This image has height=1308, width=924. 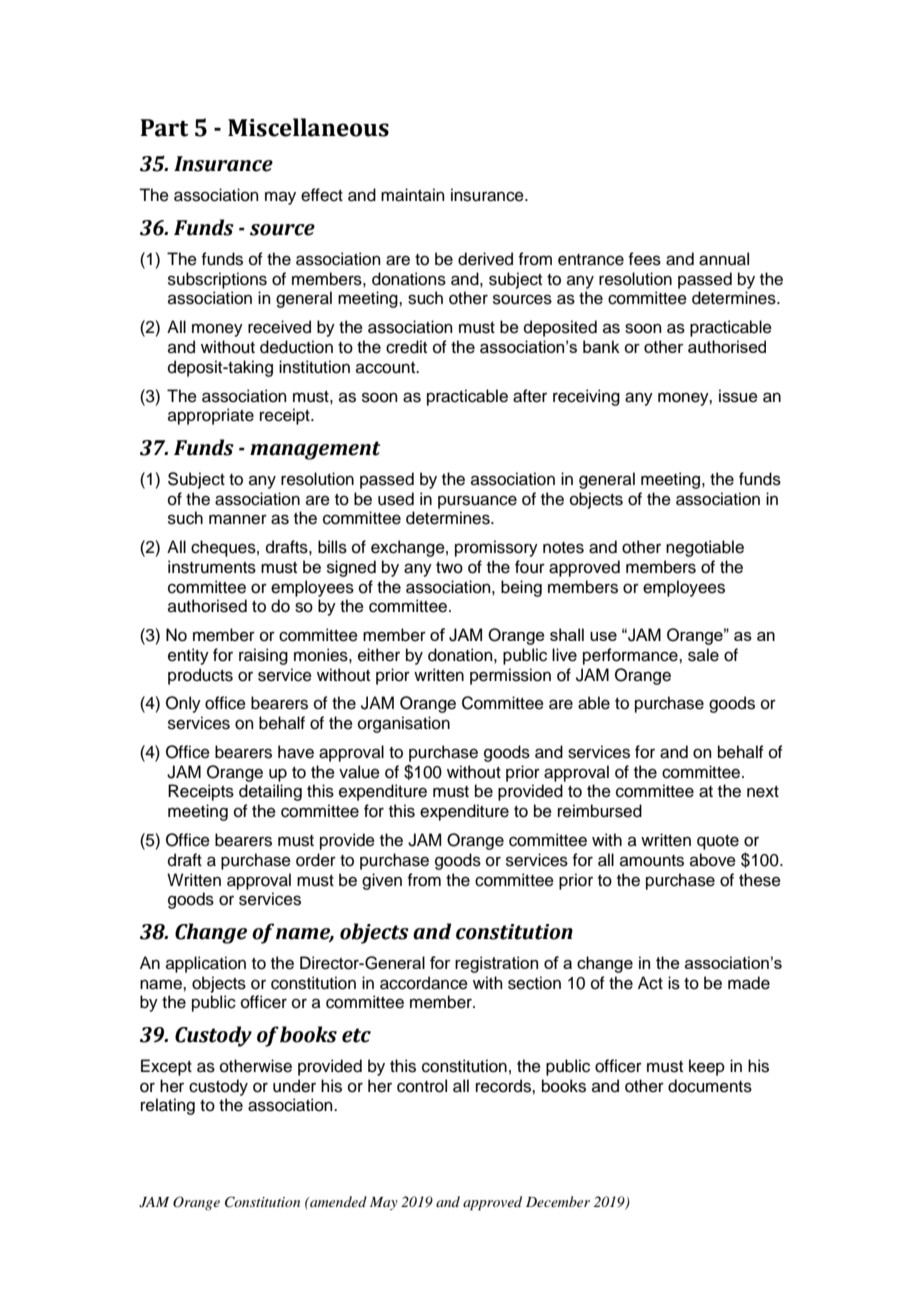 What do you see at coordinates (738, 396) in the image?
I see `issue` at bounding box center [738, 396].
